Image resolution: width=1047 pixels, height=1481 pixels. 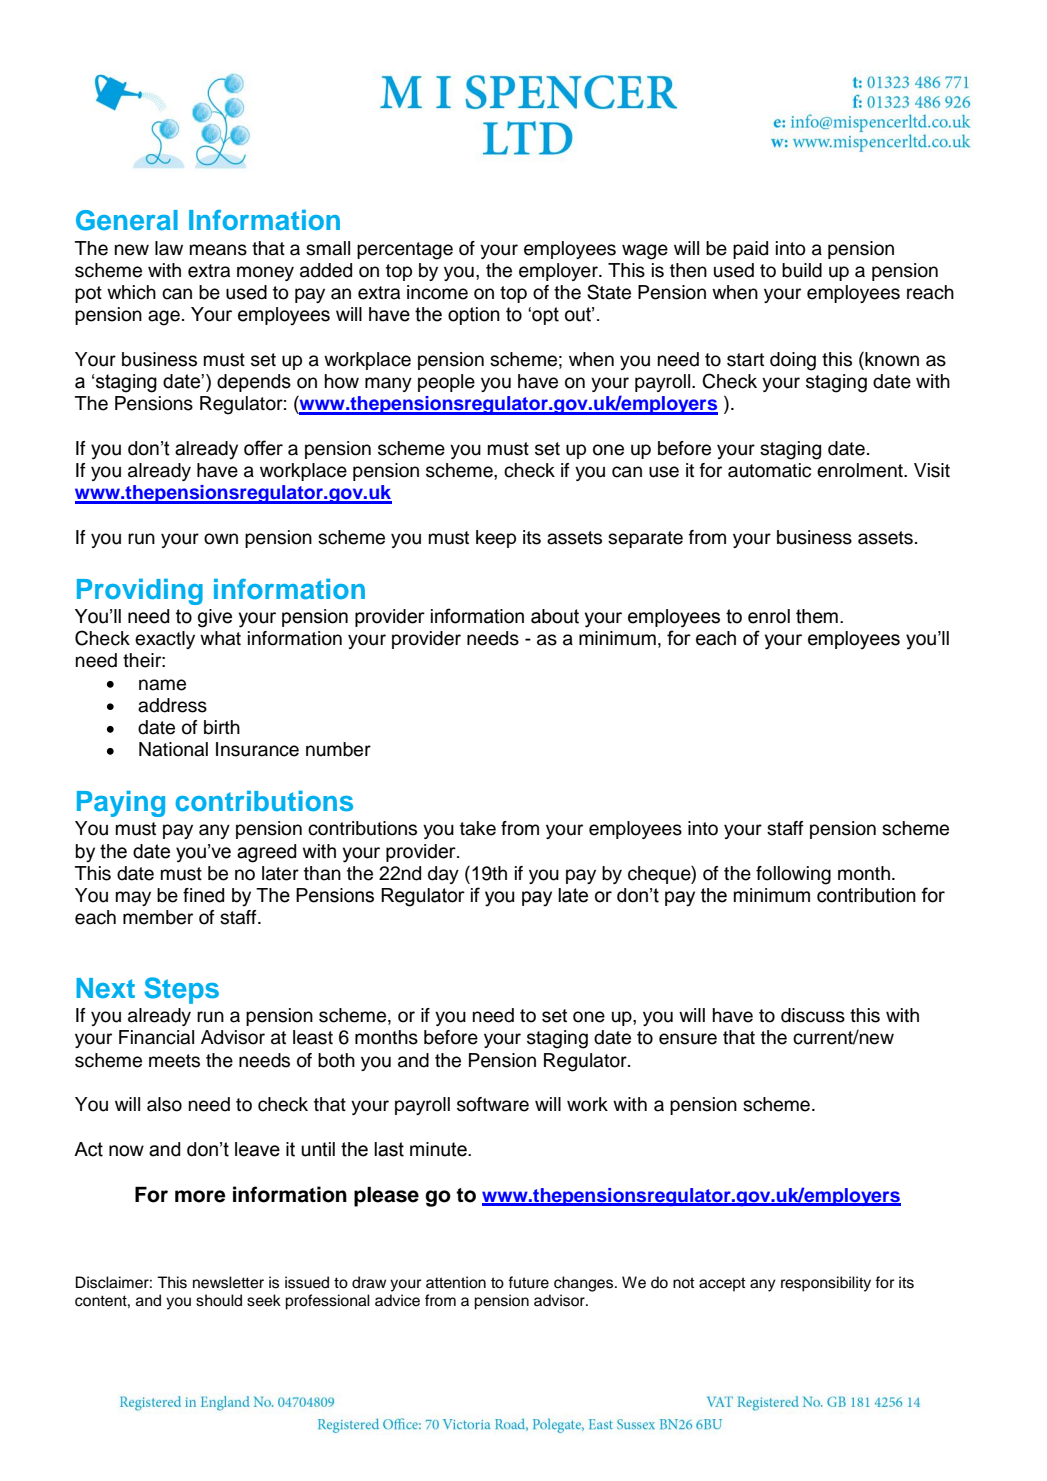 What do you see at coordinates (496, 539) in the screenshot?
I see `keep` at bounding box center [496, 539].
